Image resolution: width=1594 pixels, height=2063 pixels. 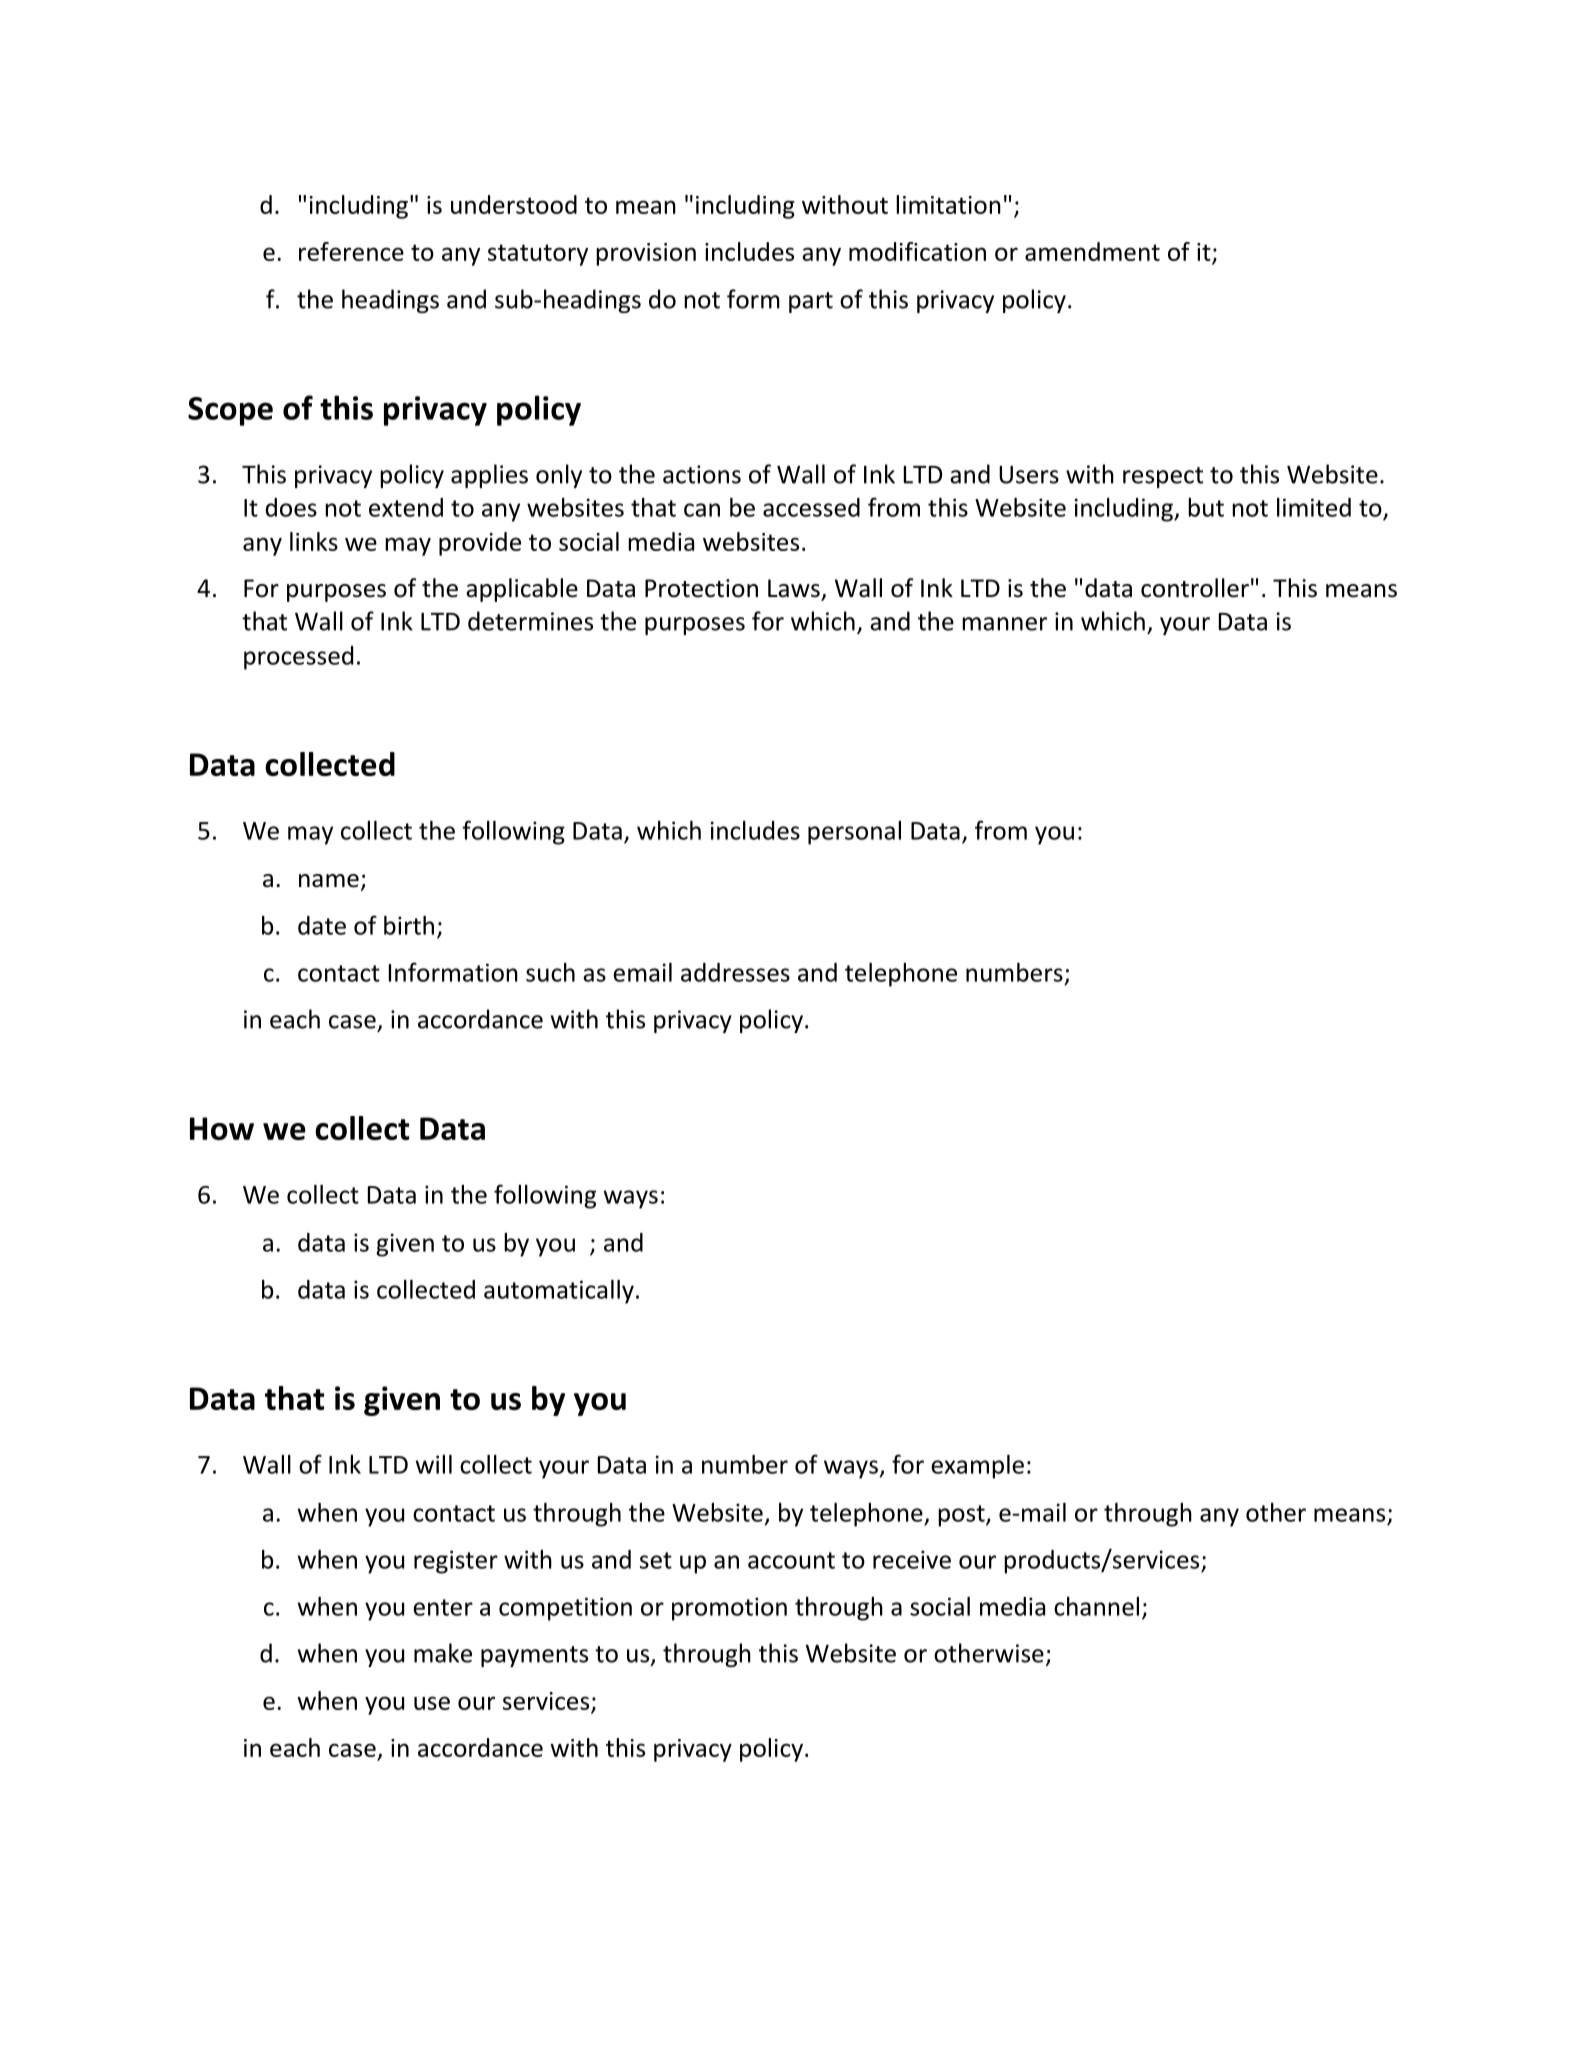 What do you see at coordinates (443, 1607) in the screenshot?
I see `enter` at bounding box center [443, 1607].
